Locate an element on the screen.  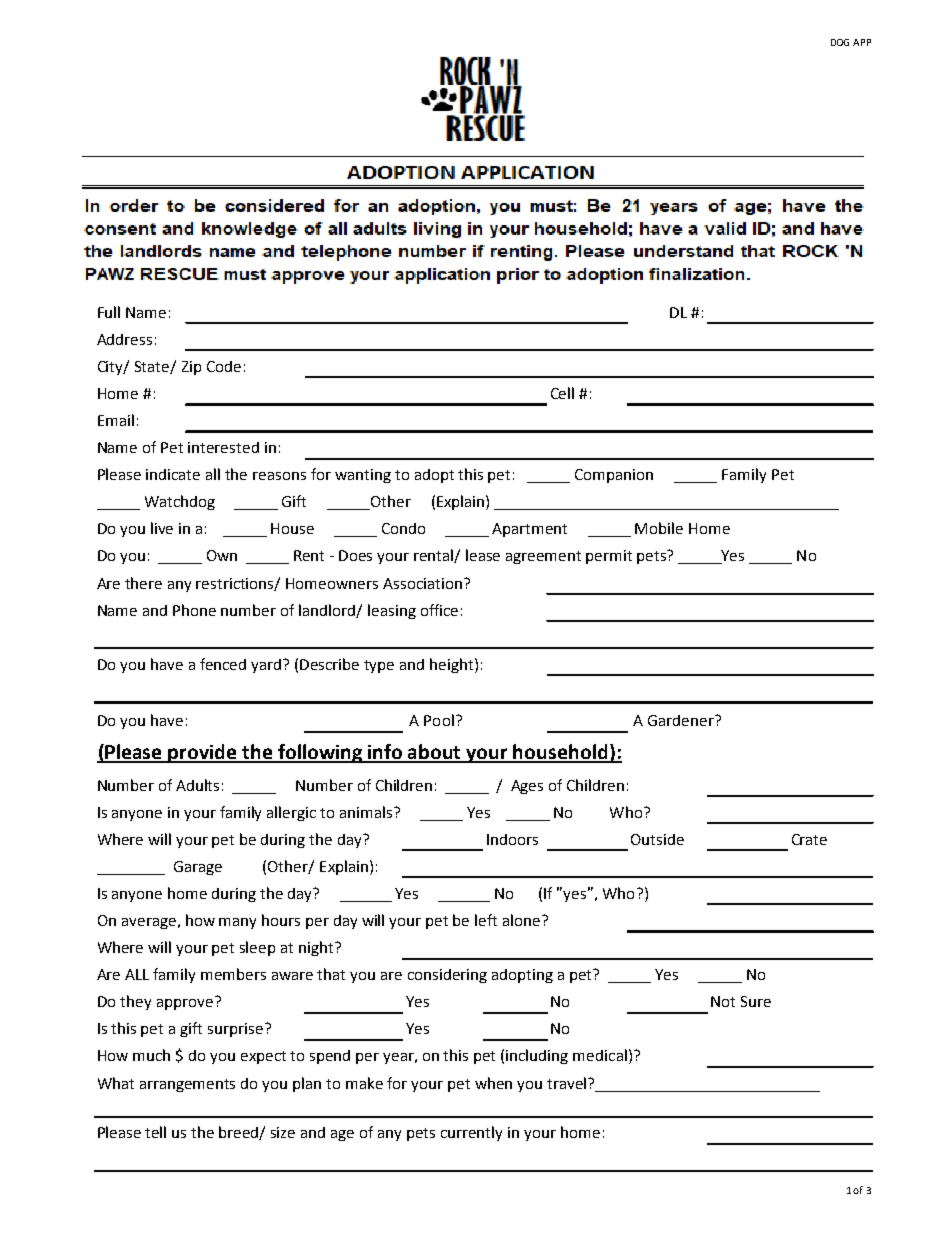
Gardener is located at coordinates (682, 720).
